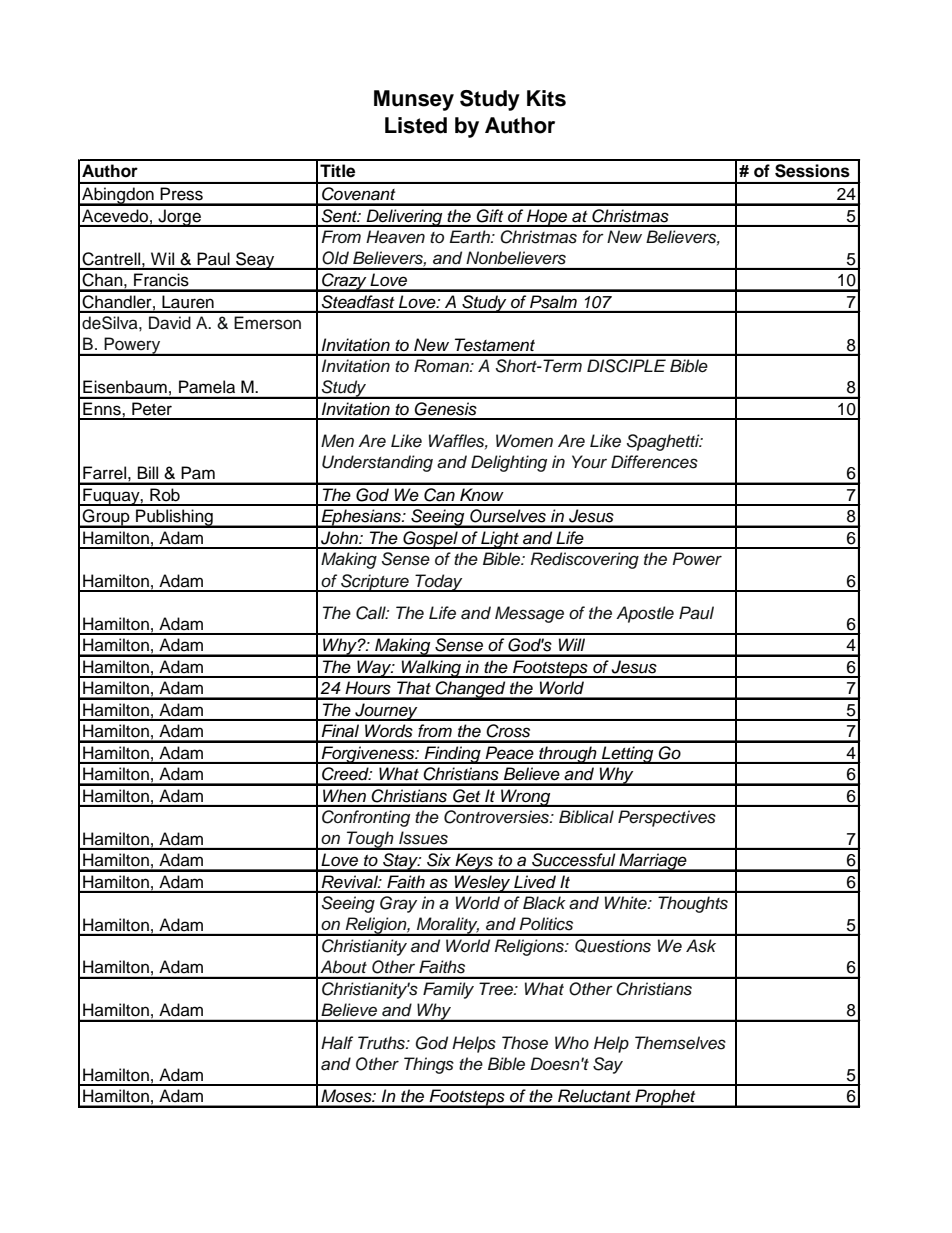 The height and width of the page is (1233, 952). I want to click on Letting, so click(628, 755).
